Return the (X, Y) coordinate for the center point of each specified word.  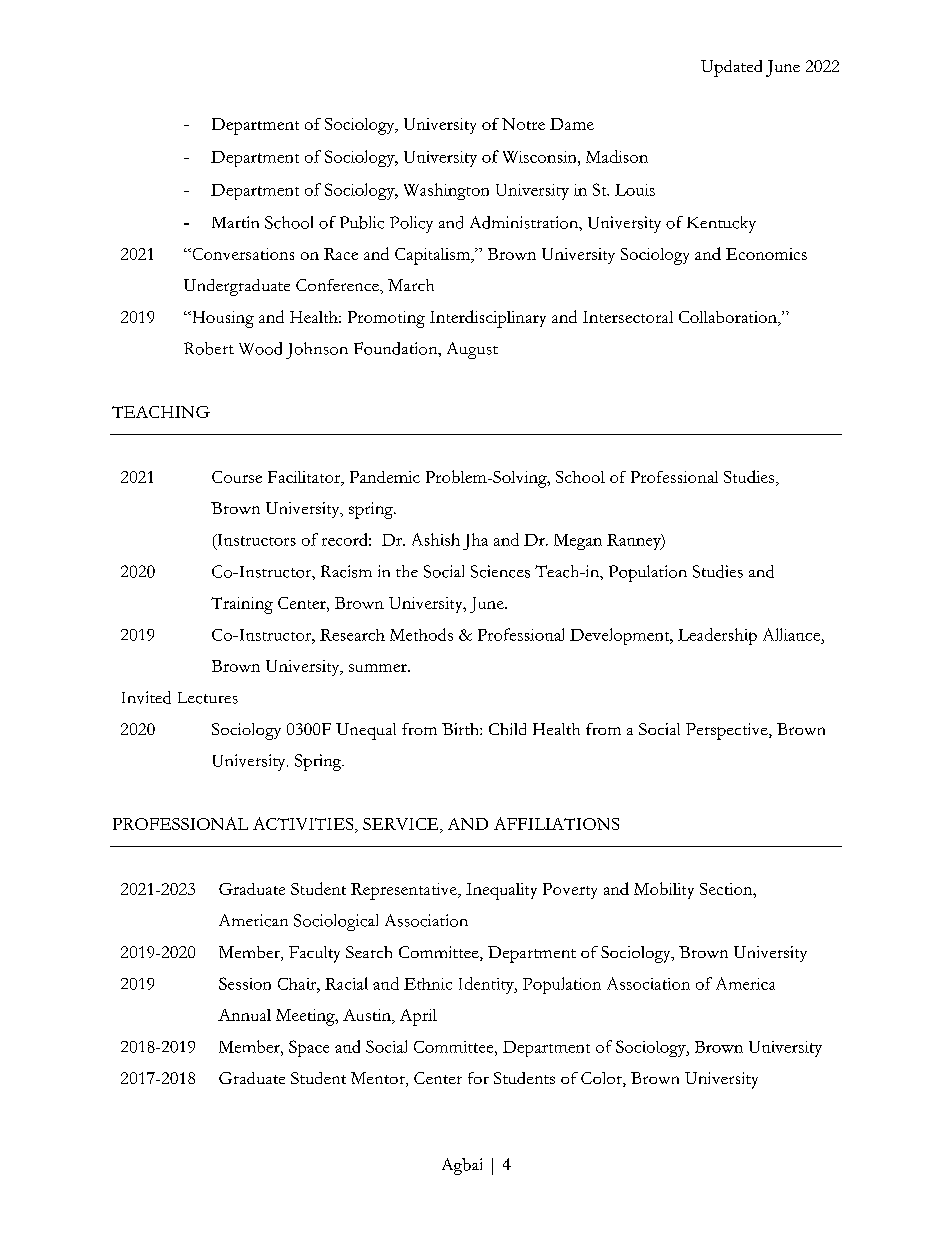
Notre (523, 124)
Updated (731, 68)
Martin (235, 222)
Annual (244, 1015)
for (478, 1078)
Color (602, 1079)
